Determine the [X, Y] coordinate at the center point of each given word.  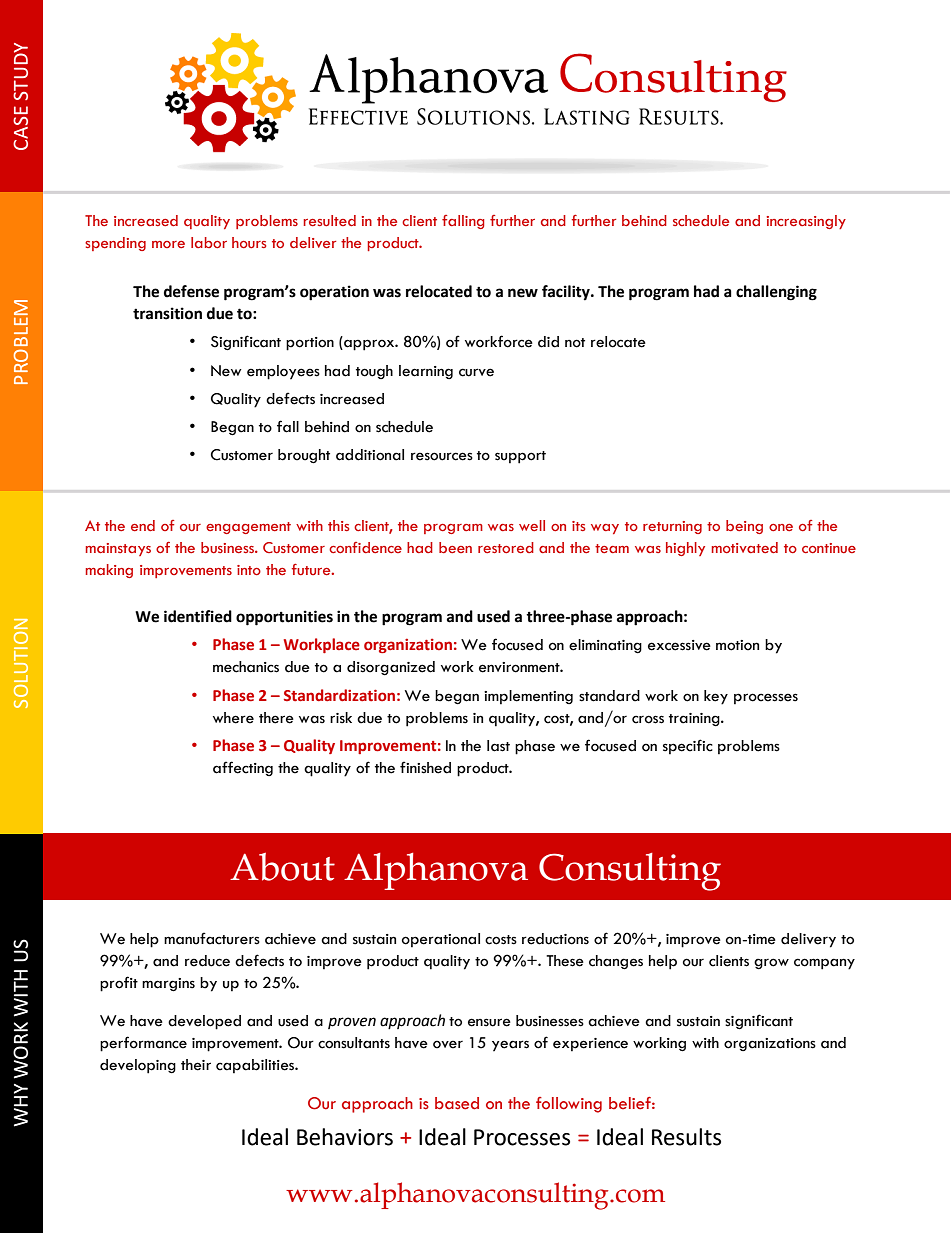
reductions [555, 939]
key [716, 697]
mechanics [246, 667]
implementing [528, 697]
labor [209, 242]
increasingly [806, 222]
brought [304, 456]
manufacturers [212, 938]
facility [567, 293]
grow [771, 964]
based [457, 1103]
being [744, 527]
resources [442, 456]
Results [686, 1137]
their [196, 1065]
